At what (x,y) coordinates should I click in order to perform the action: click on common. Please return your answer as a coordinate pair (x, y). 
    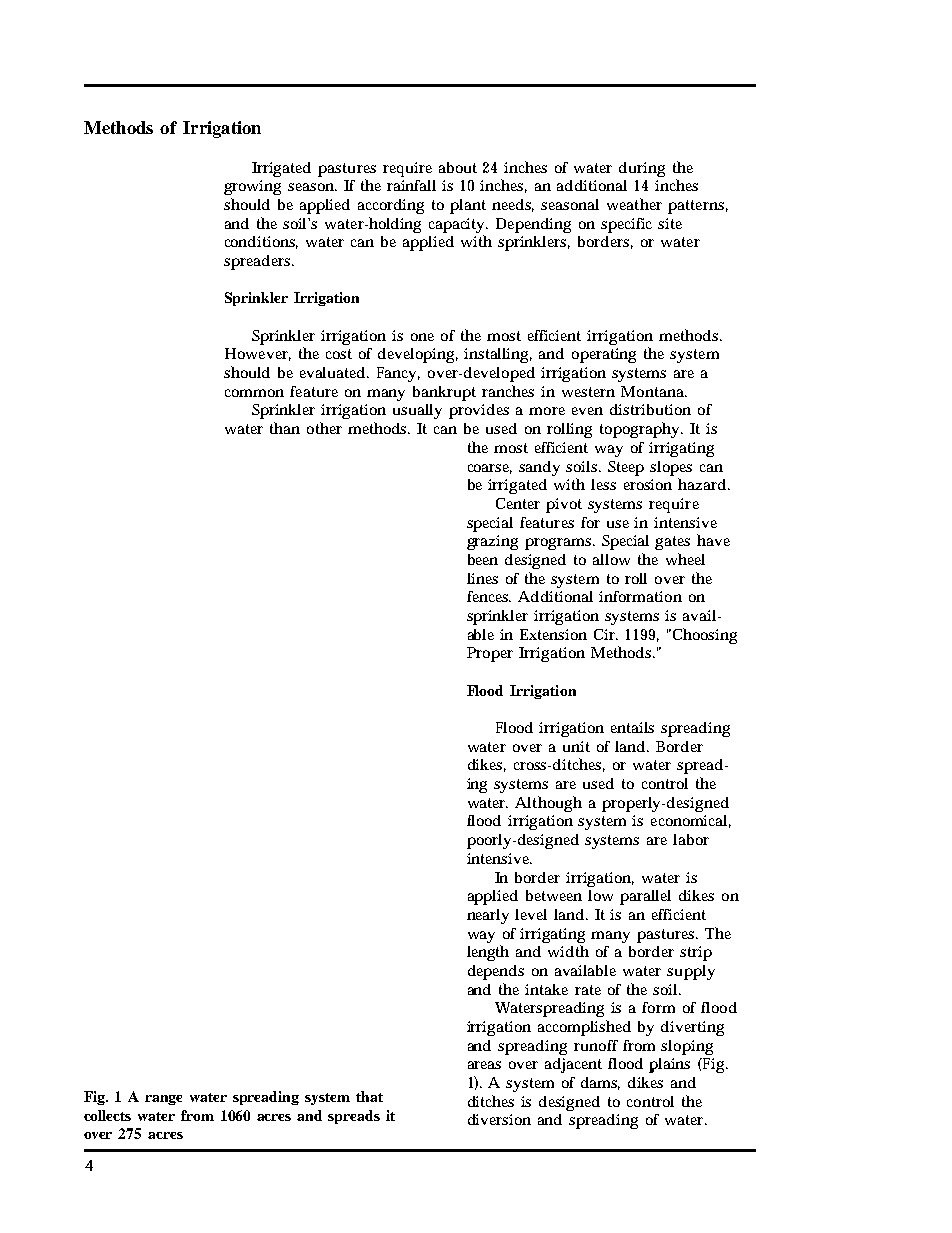
    Looking at the image, I should click on (254, 393).
